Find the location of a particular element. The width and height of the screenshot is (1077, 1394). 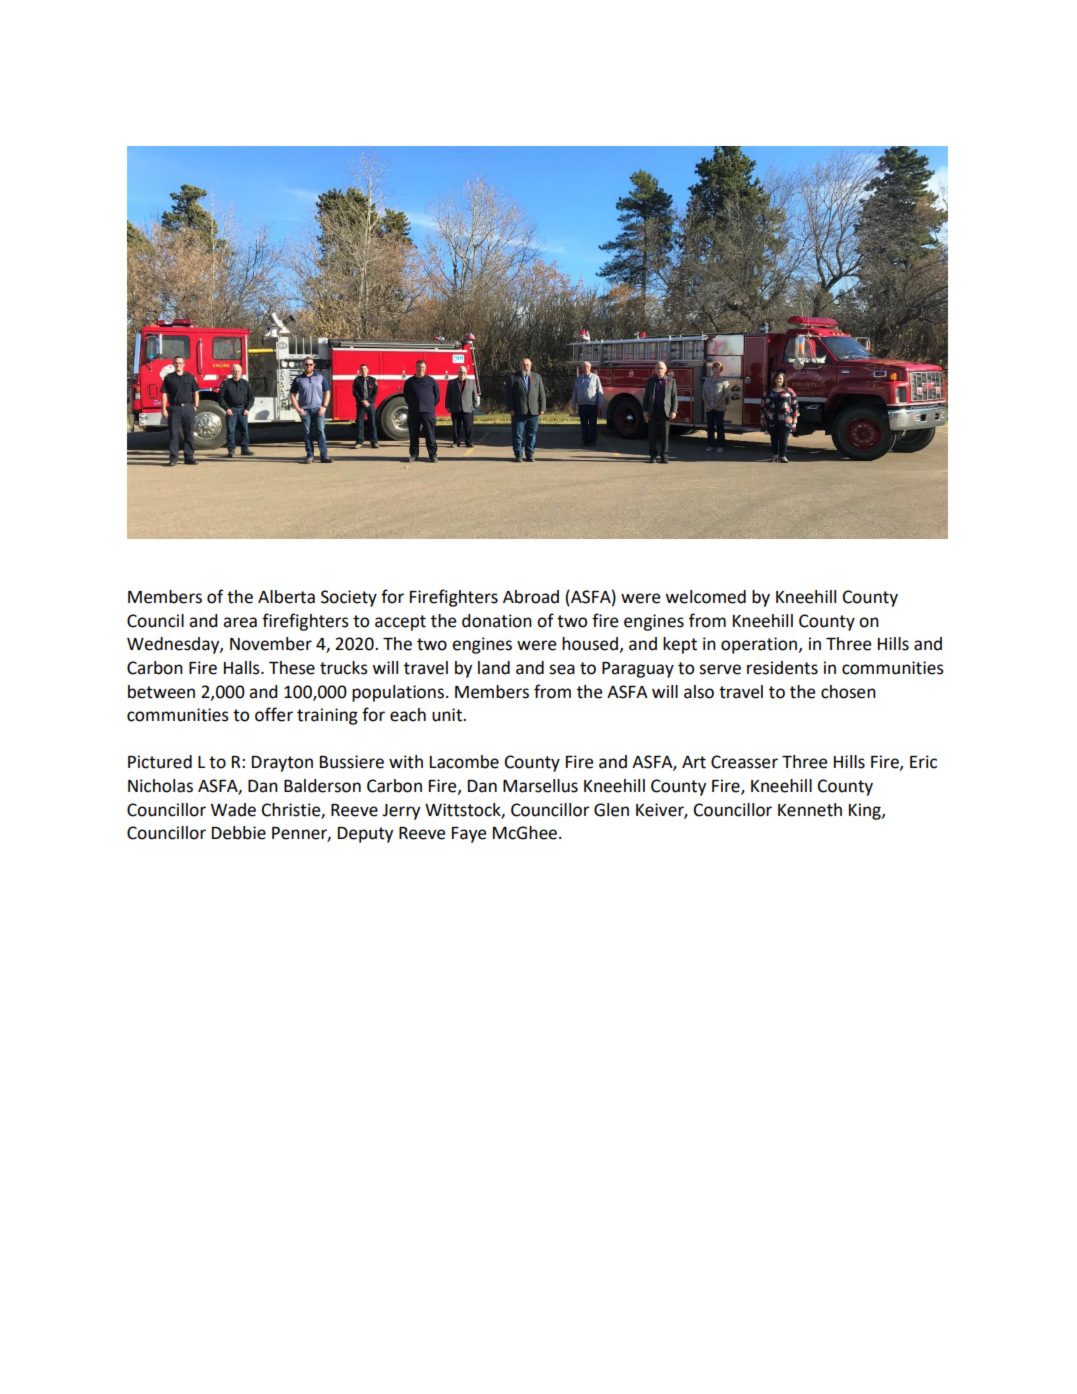

Pictured is located at coordinates (160, 762).
